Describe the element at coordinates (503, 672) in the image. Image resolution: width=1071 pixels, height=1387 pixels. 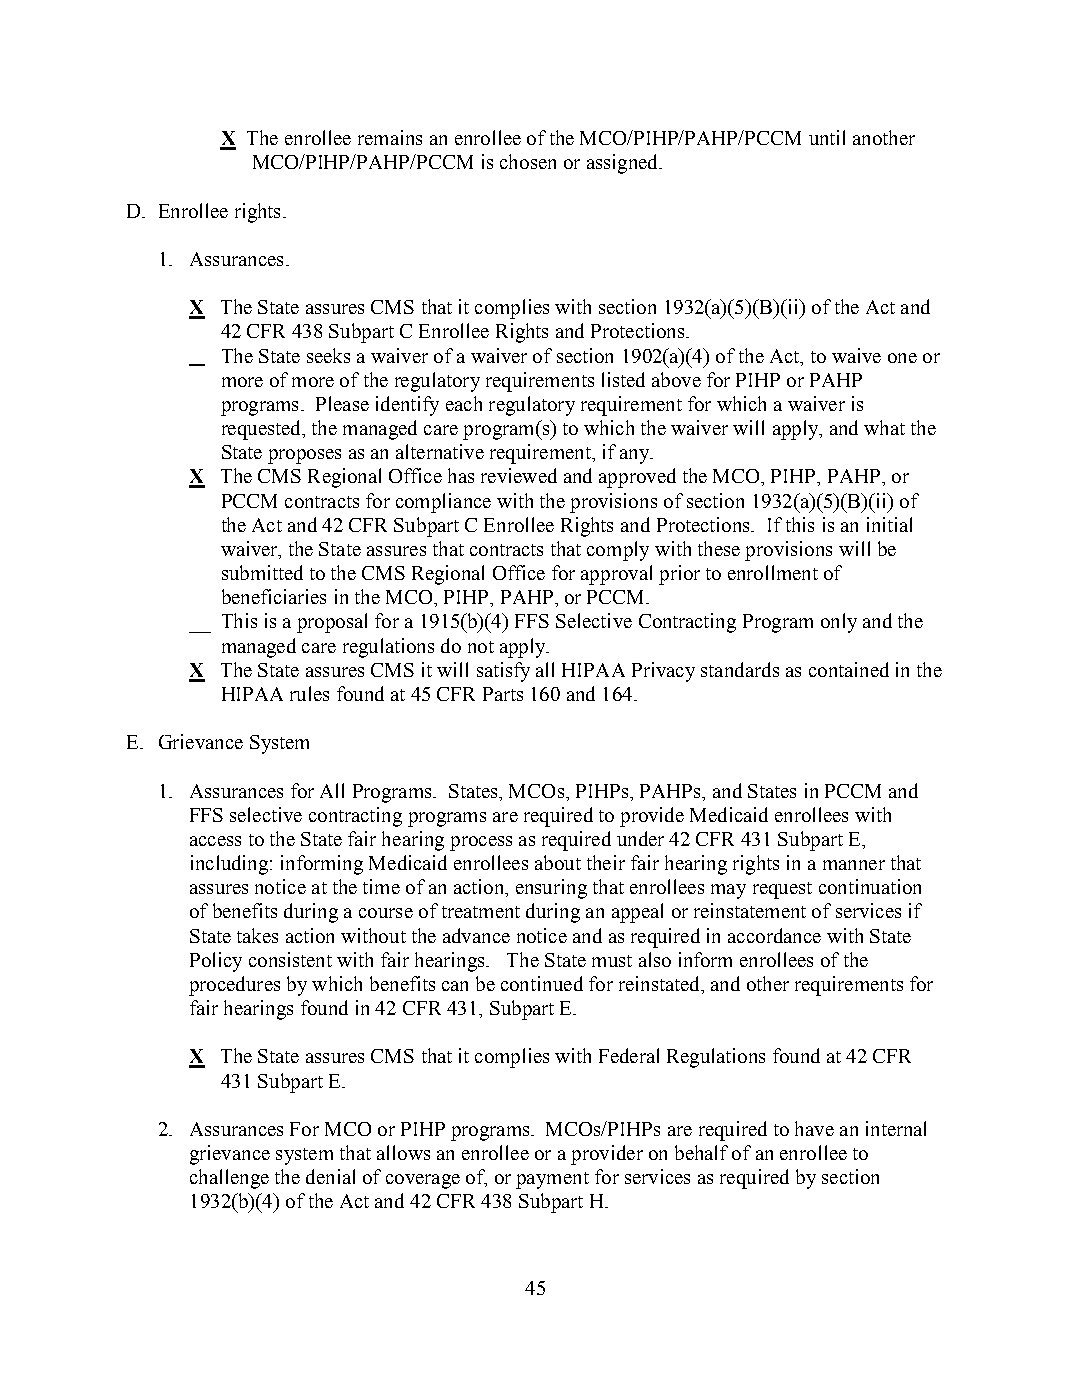
I see `satisfy` at that location.
